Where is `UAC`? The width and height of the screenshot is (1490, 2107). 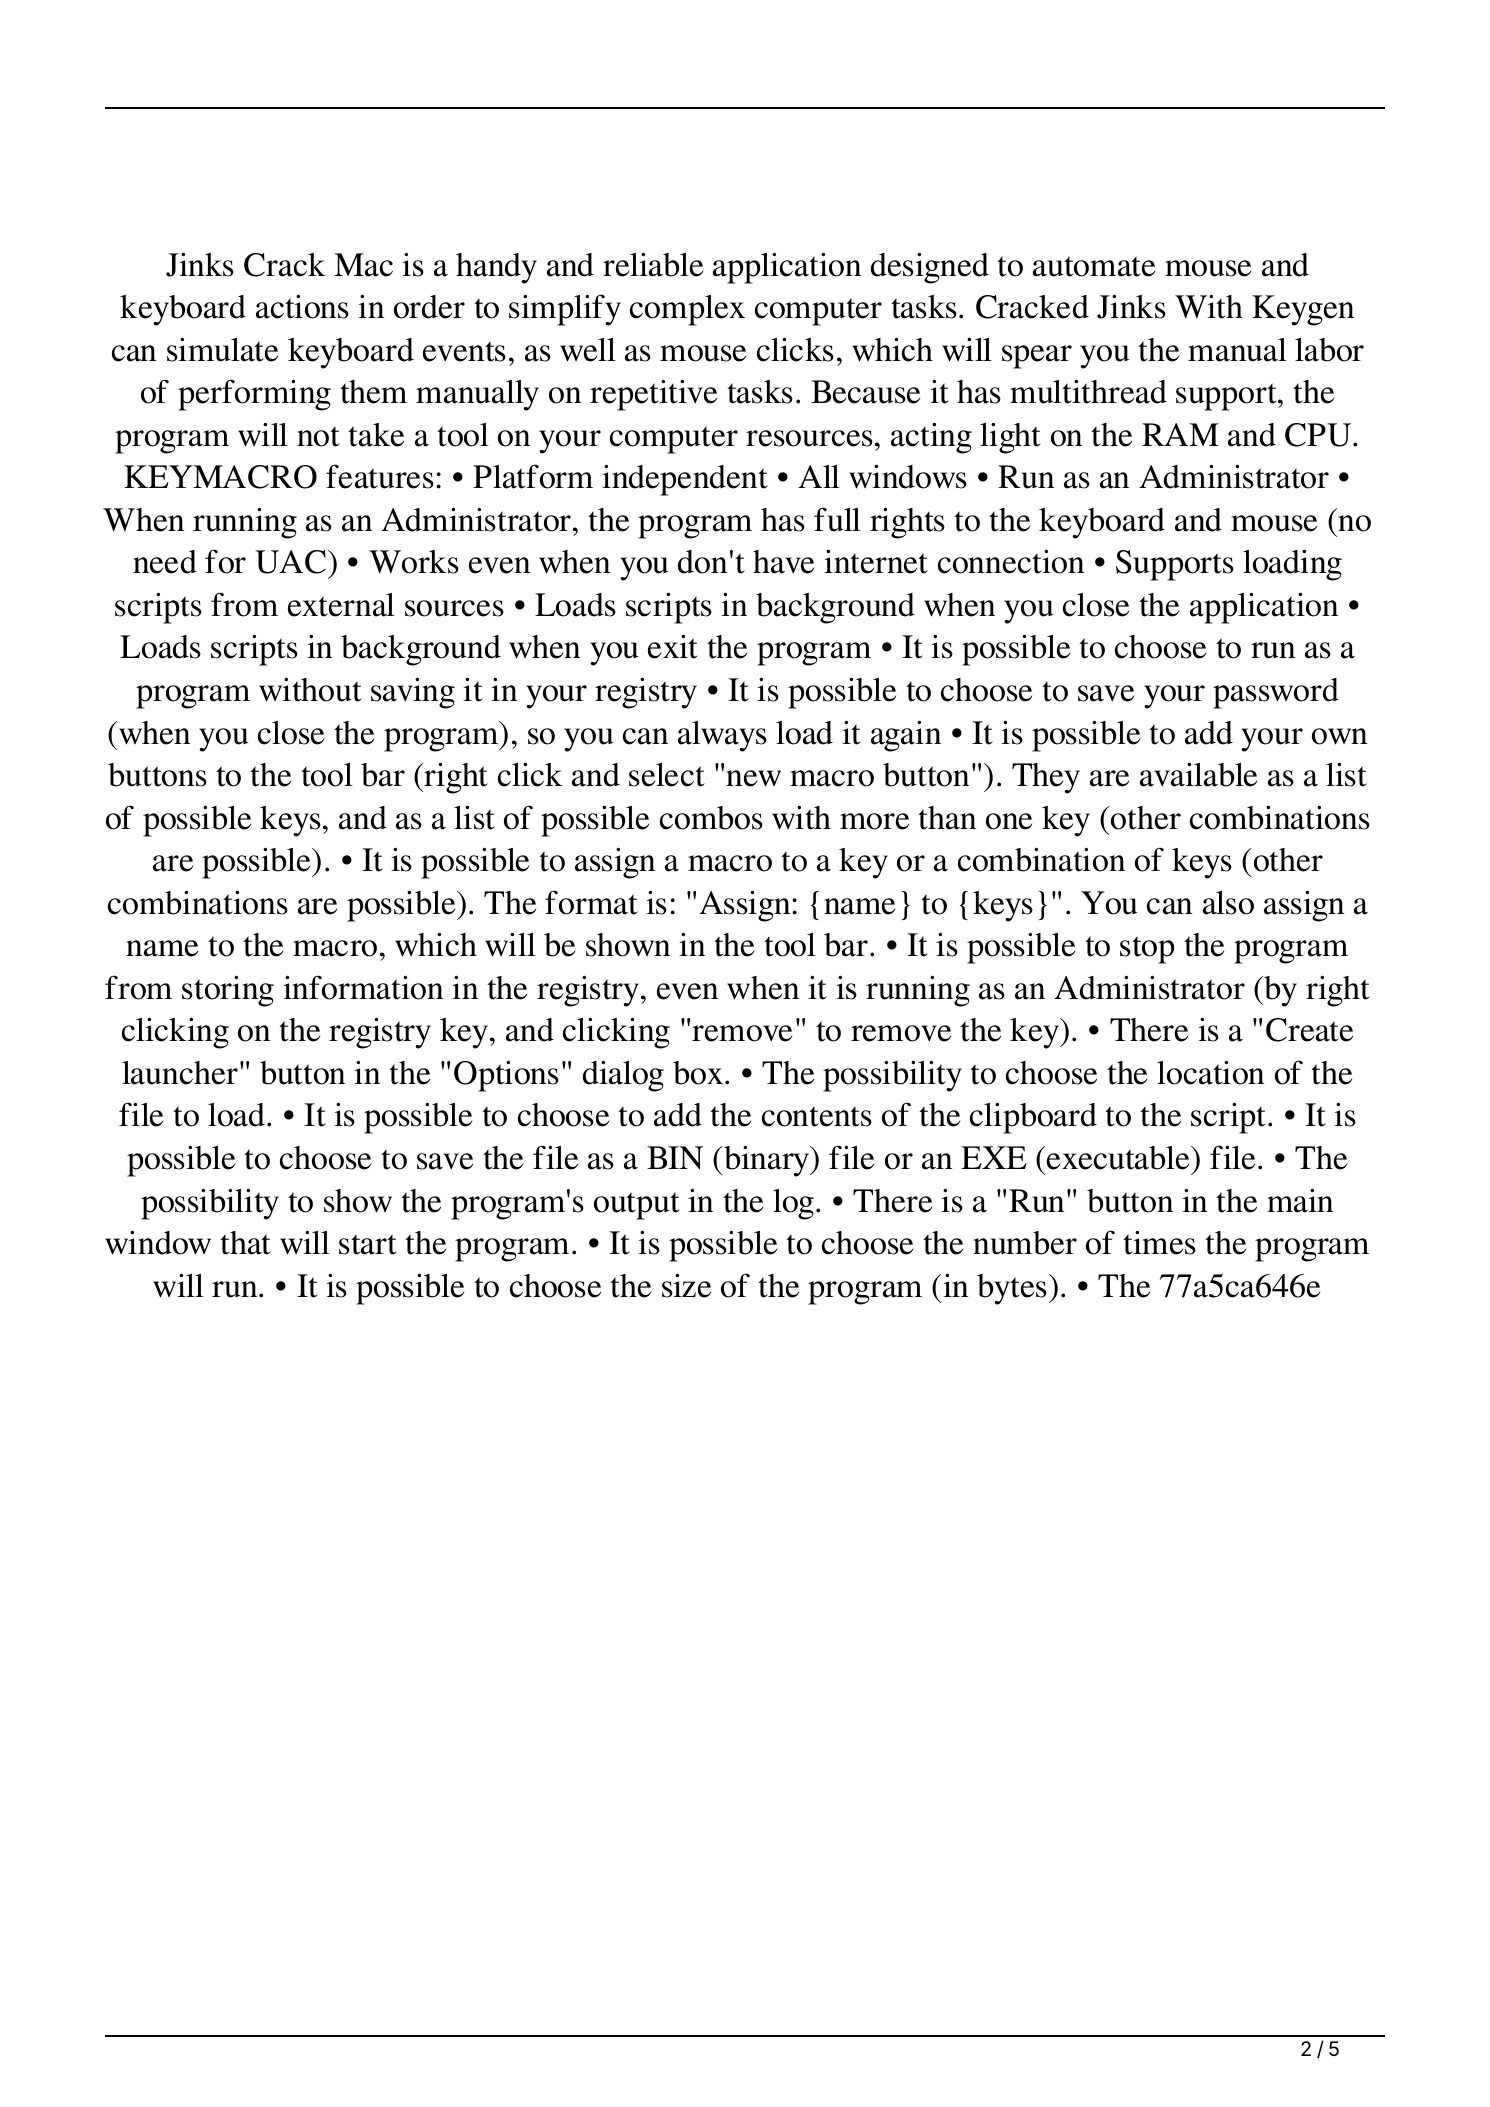 UAC is located at coordinates (292, 562).
